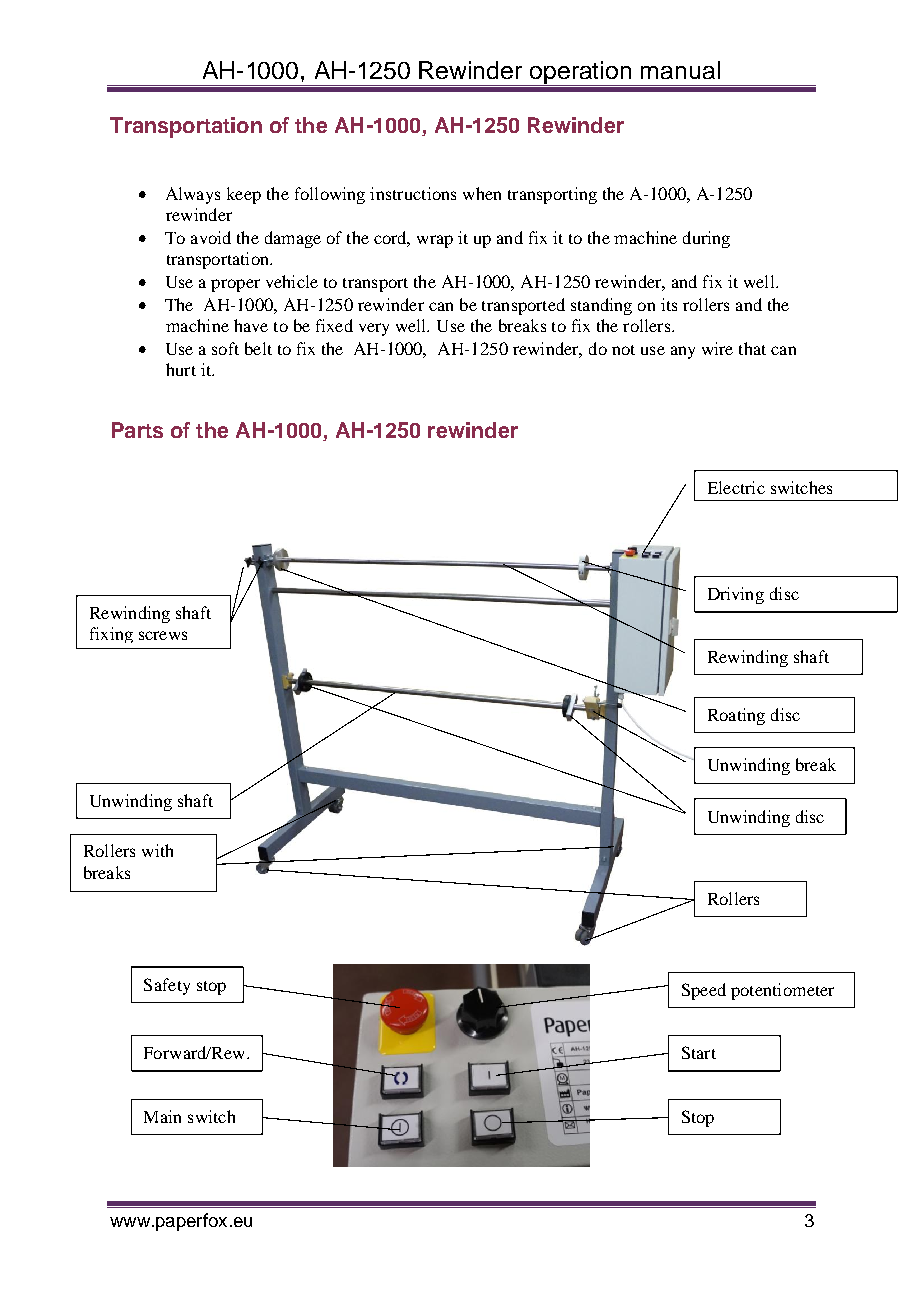 This screenshot has width=924, height=1307. What do you see at coordinates (699, 1052) in the screenshot?
I see `Start` at bounding box center [699, 1052].
